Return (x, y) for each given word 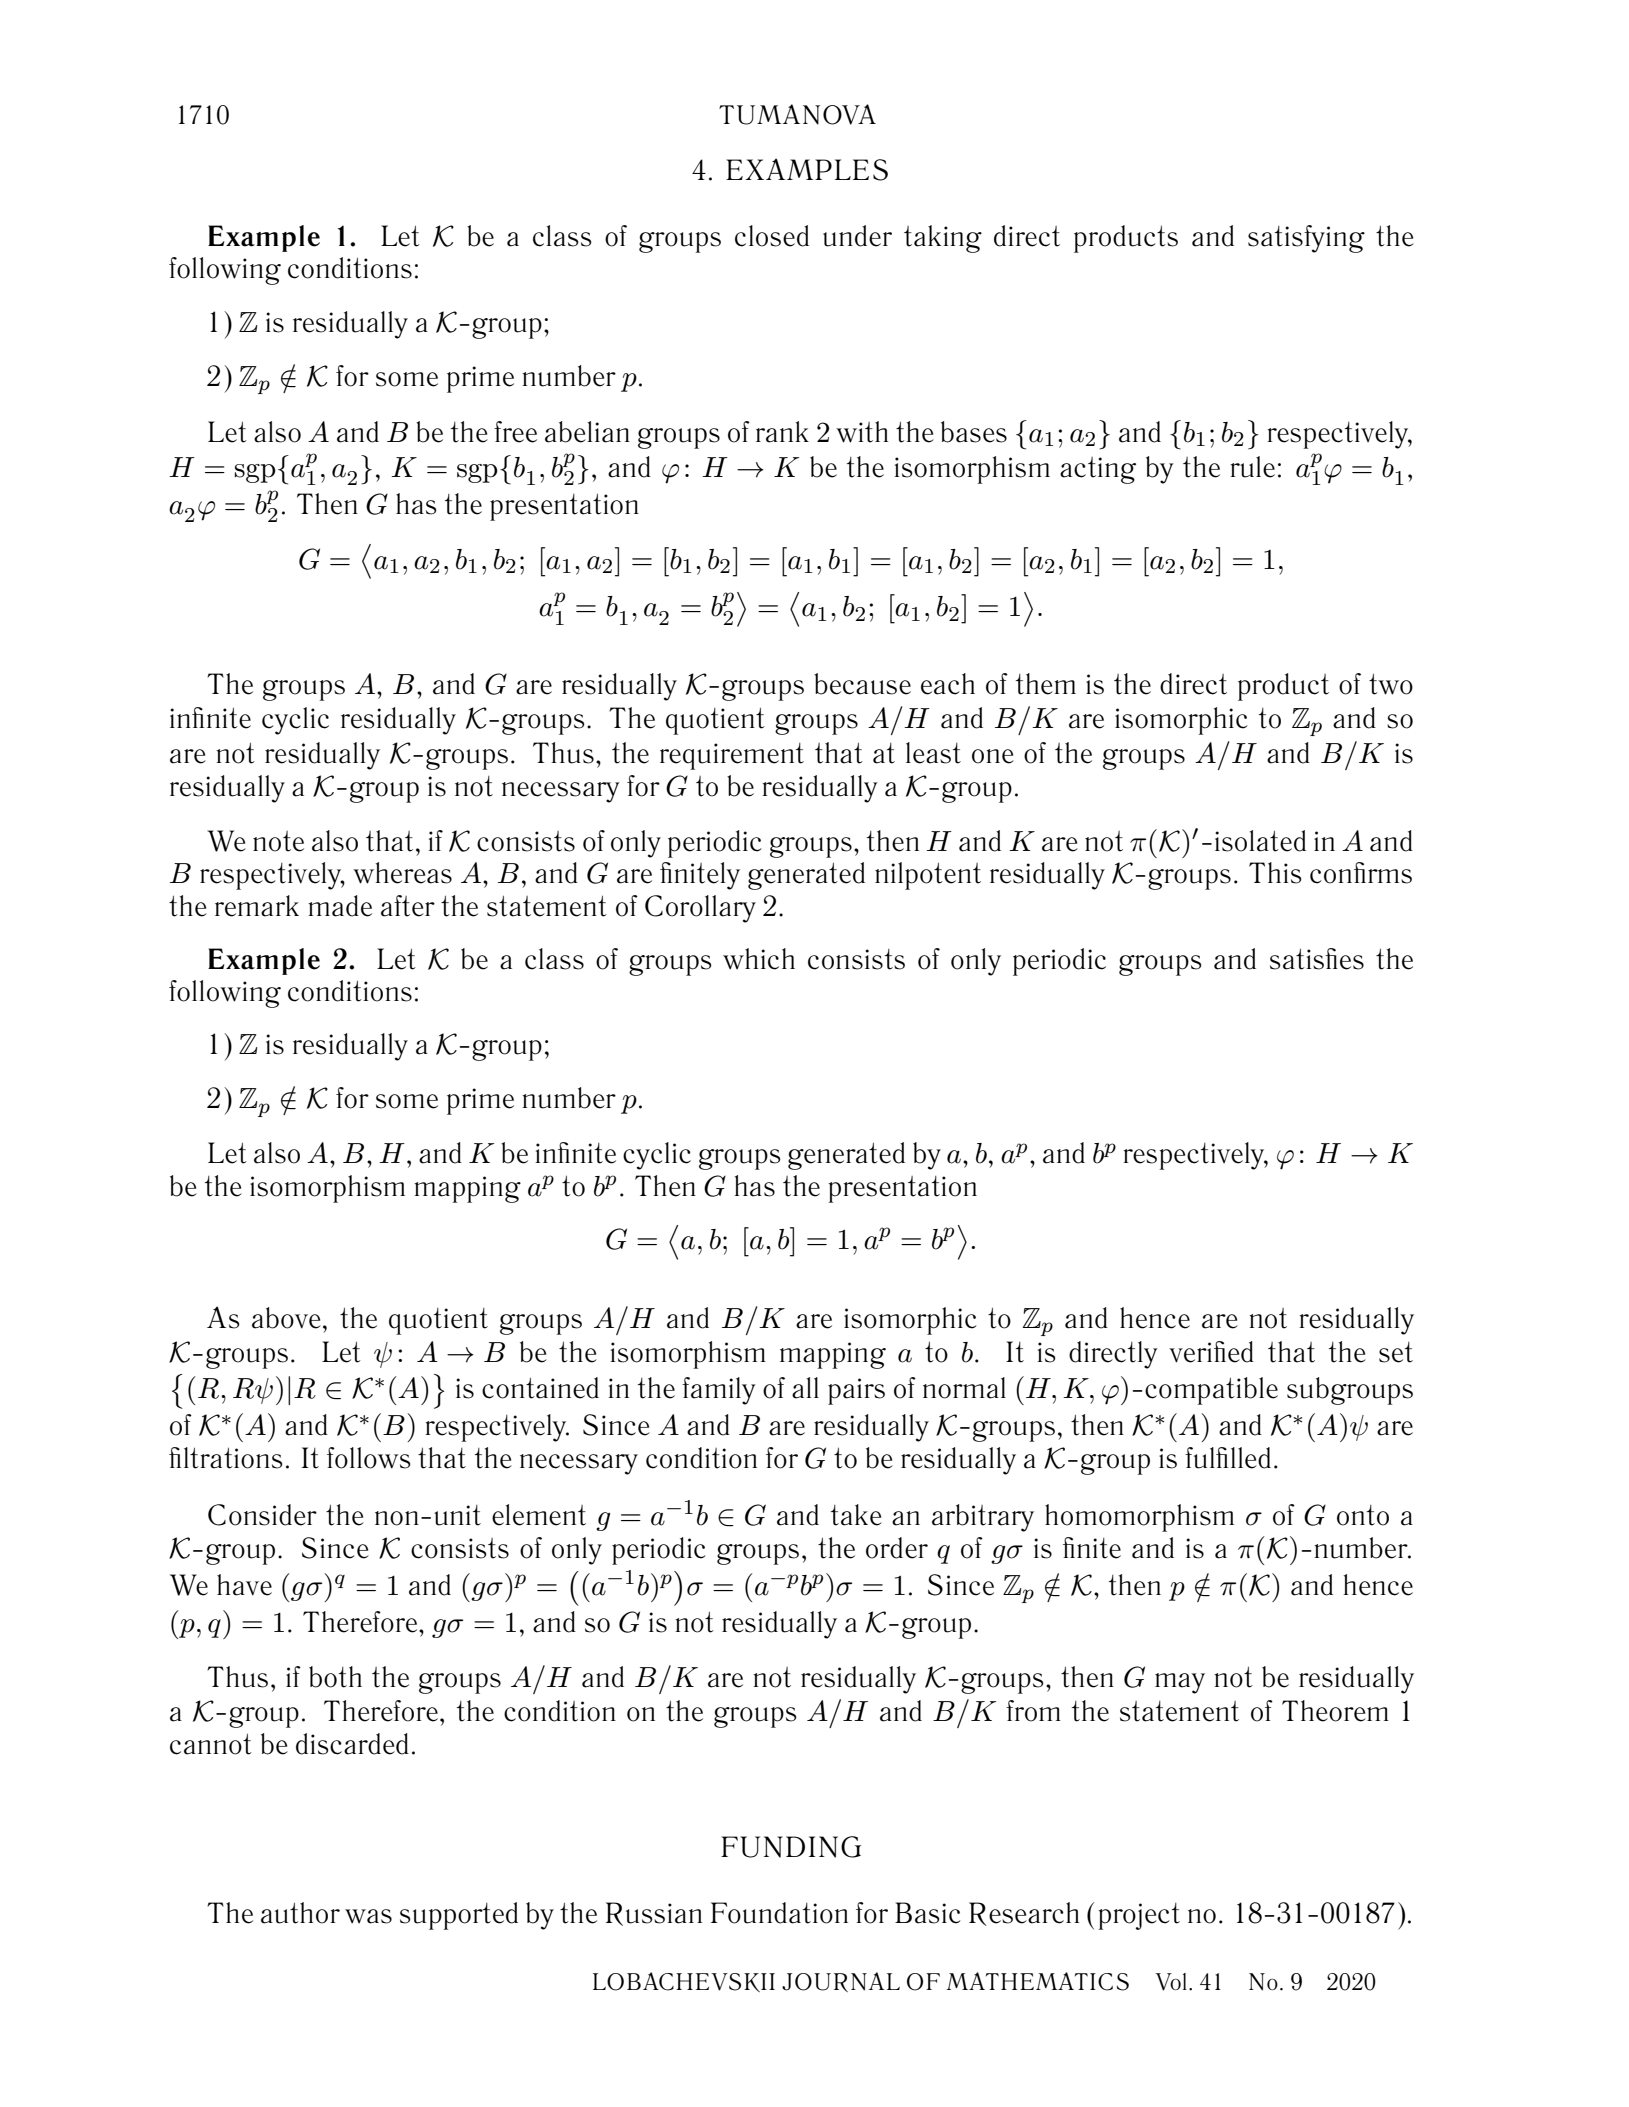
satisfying (1306, 239)
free (515, 432)
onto (1363, 1515)
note (278, 841)
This (1275, 873)
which (759, 959)
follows (369, 1458)
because (862, 684)
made (340, 906)
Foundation (779, 1913)
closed (772, 236)
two (1391, 684)
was (368, 1916)
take (856, 1515)
